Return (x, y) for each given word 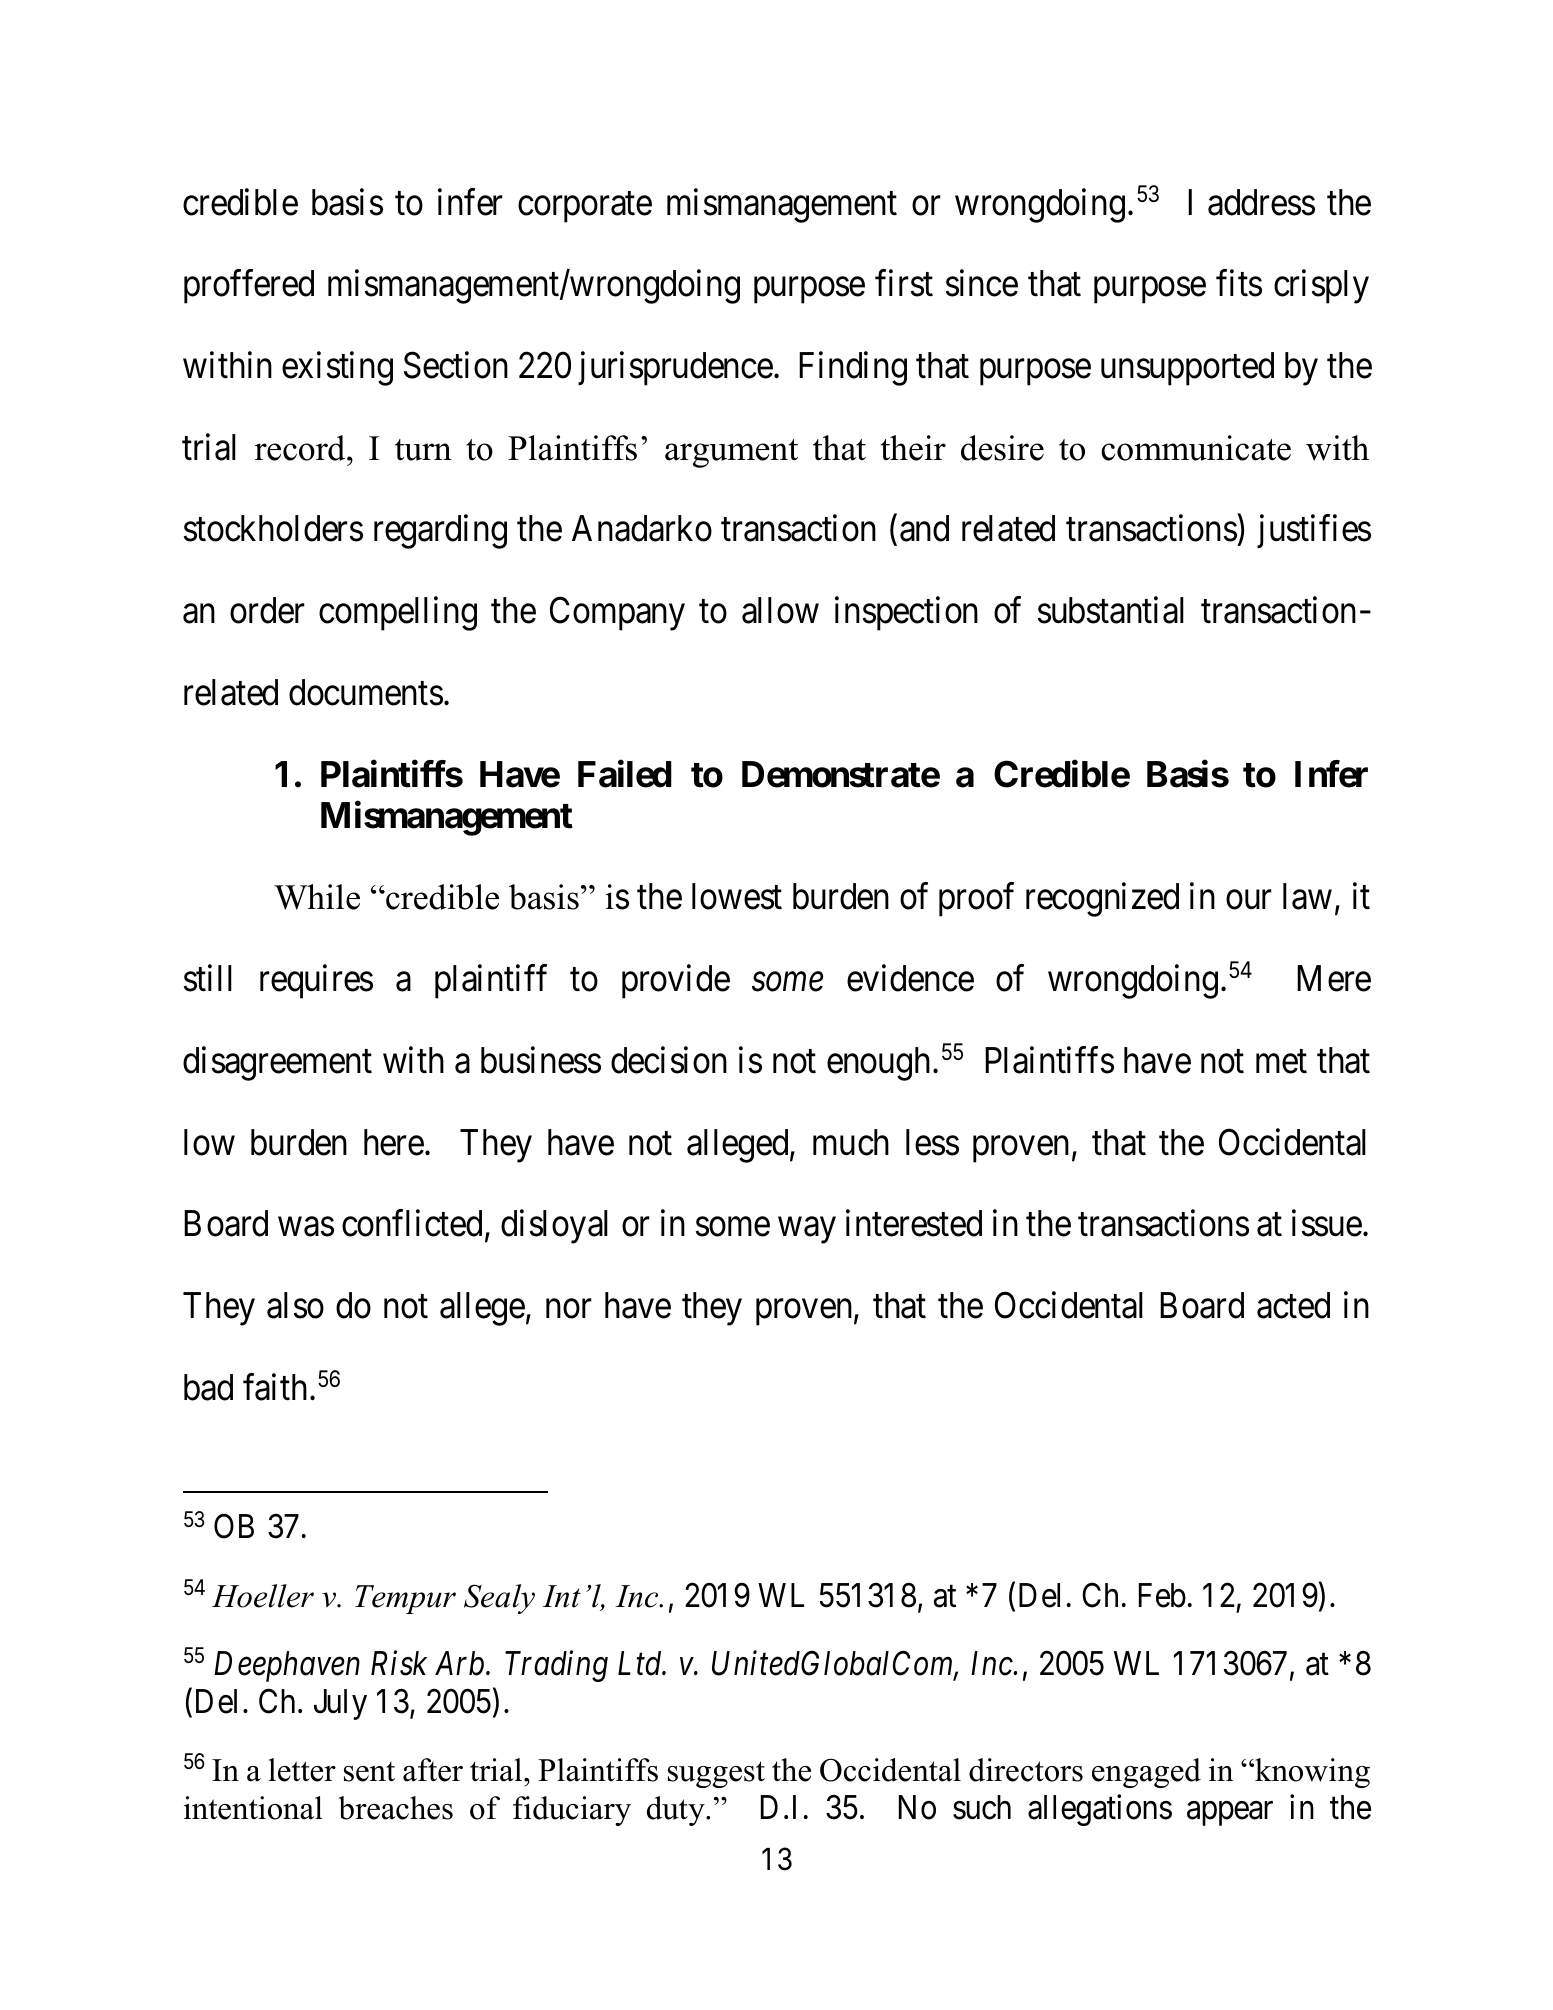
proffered (249, 287)
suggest (716, 1774)
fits (1239, 283)
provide (676, 982)
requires (316, 982)
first (904, 283)
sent (369, 1772)
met (1281, 1062)
